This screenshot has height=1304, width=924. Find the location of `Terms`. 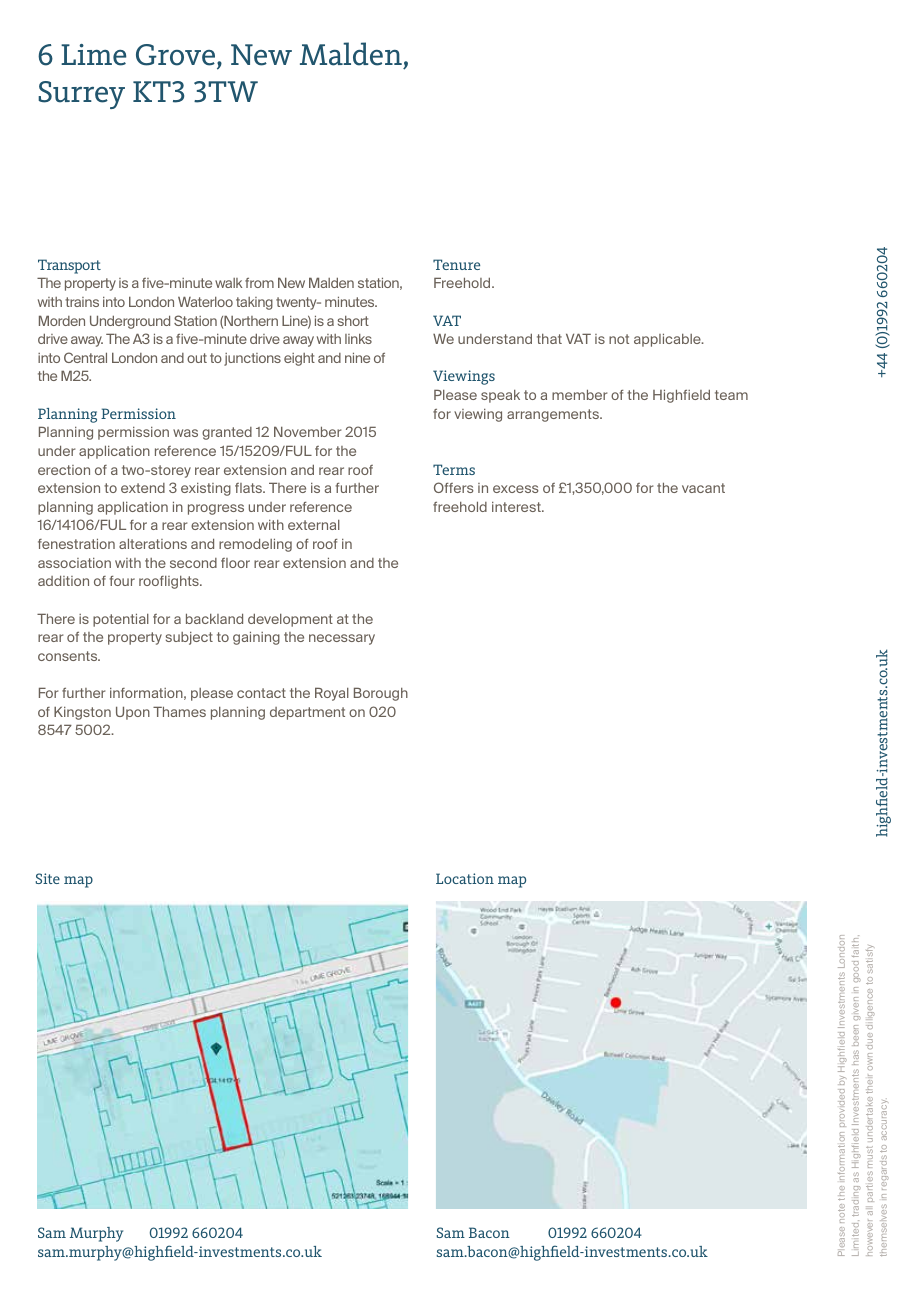

Terms is located at coordinates (454, 469).
